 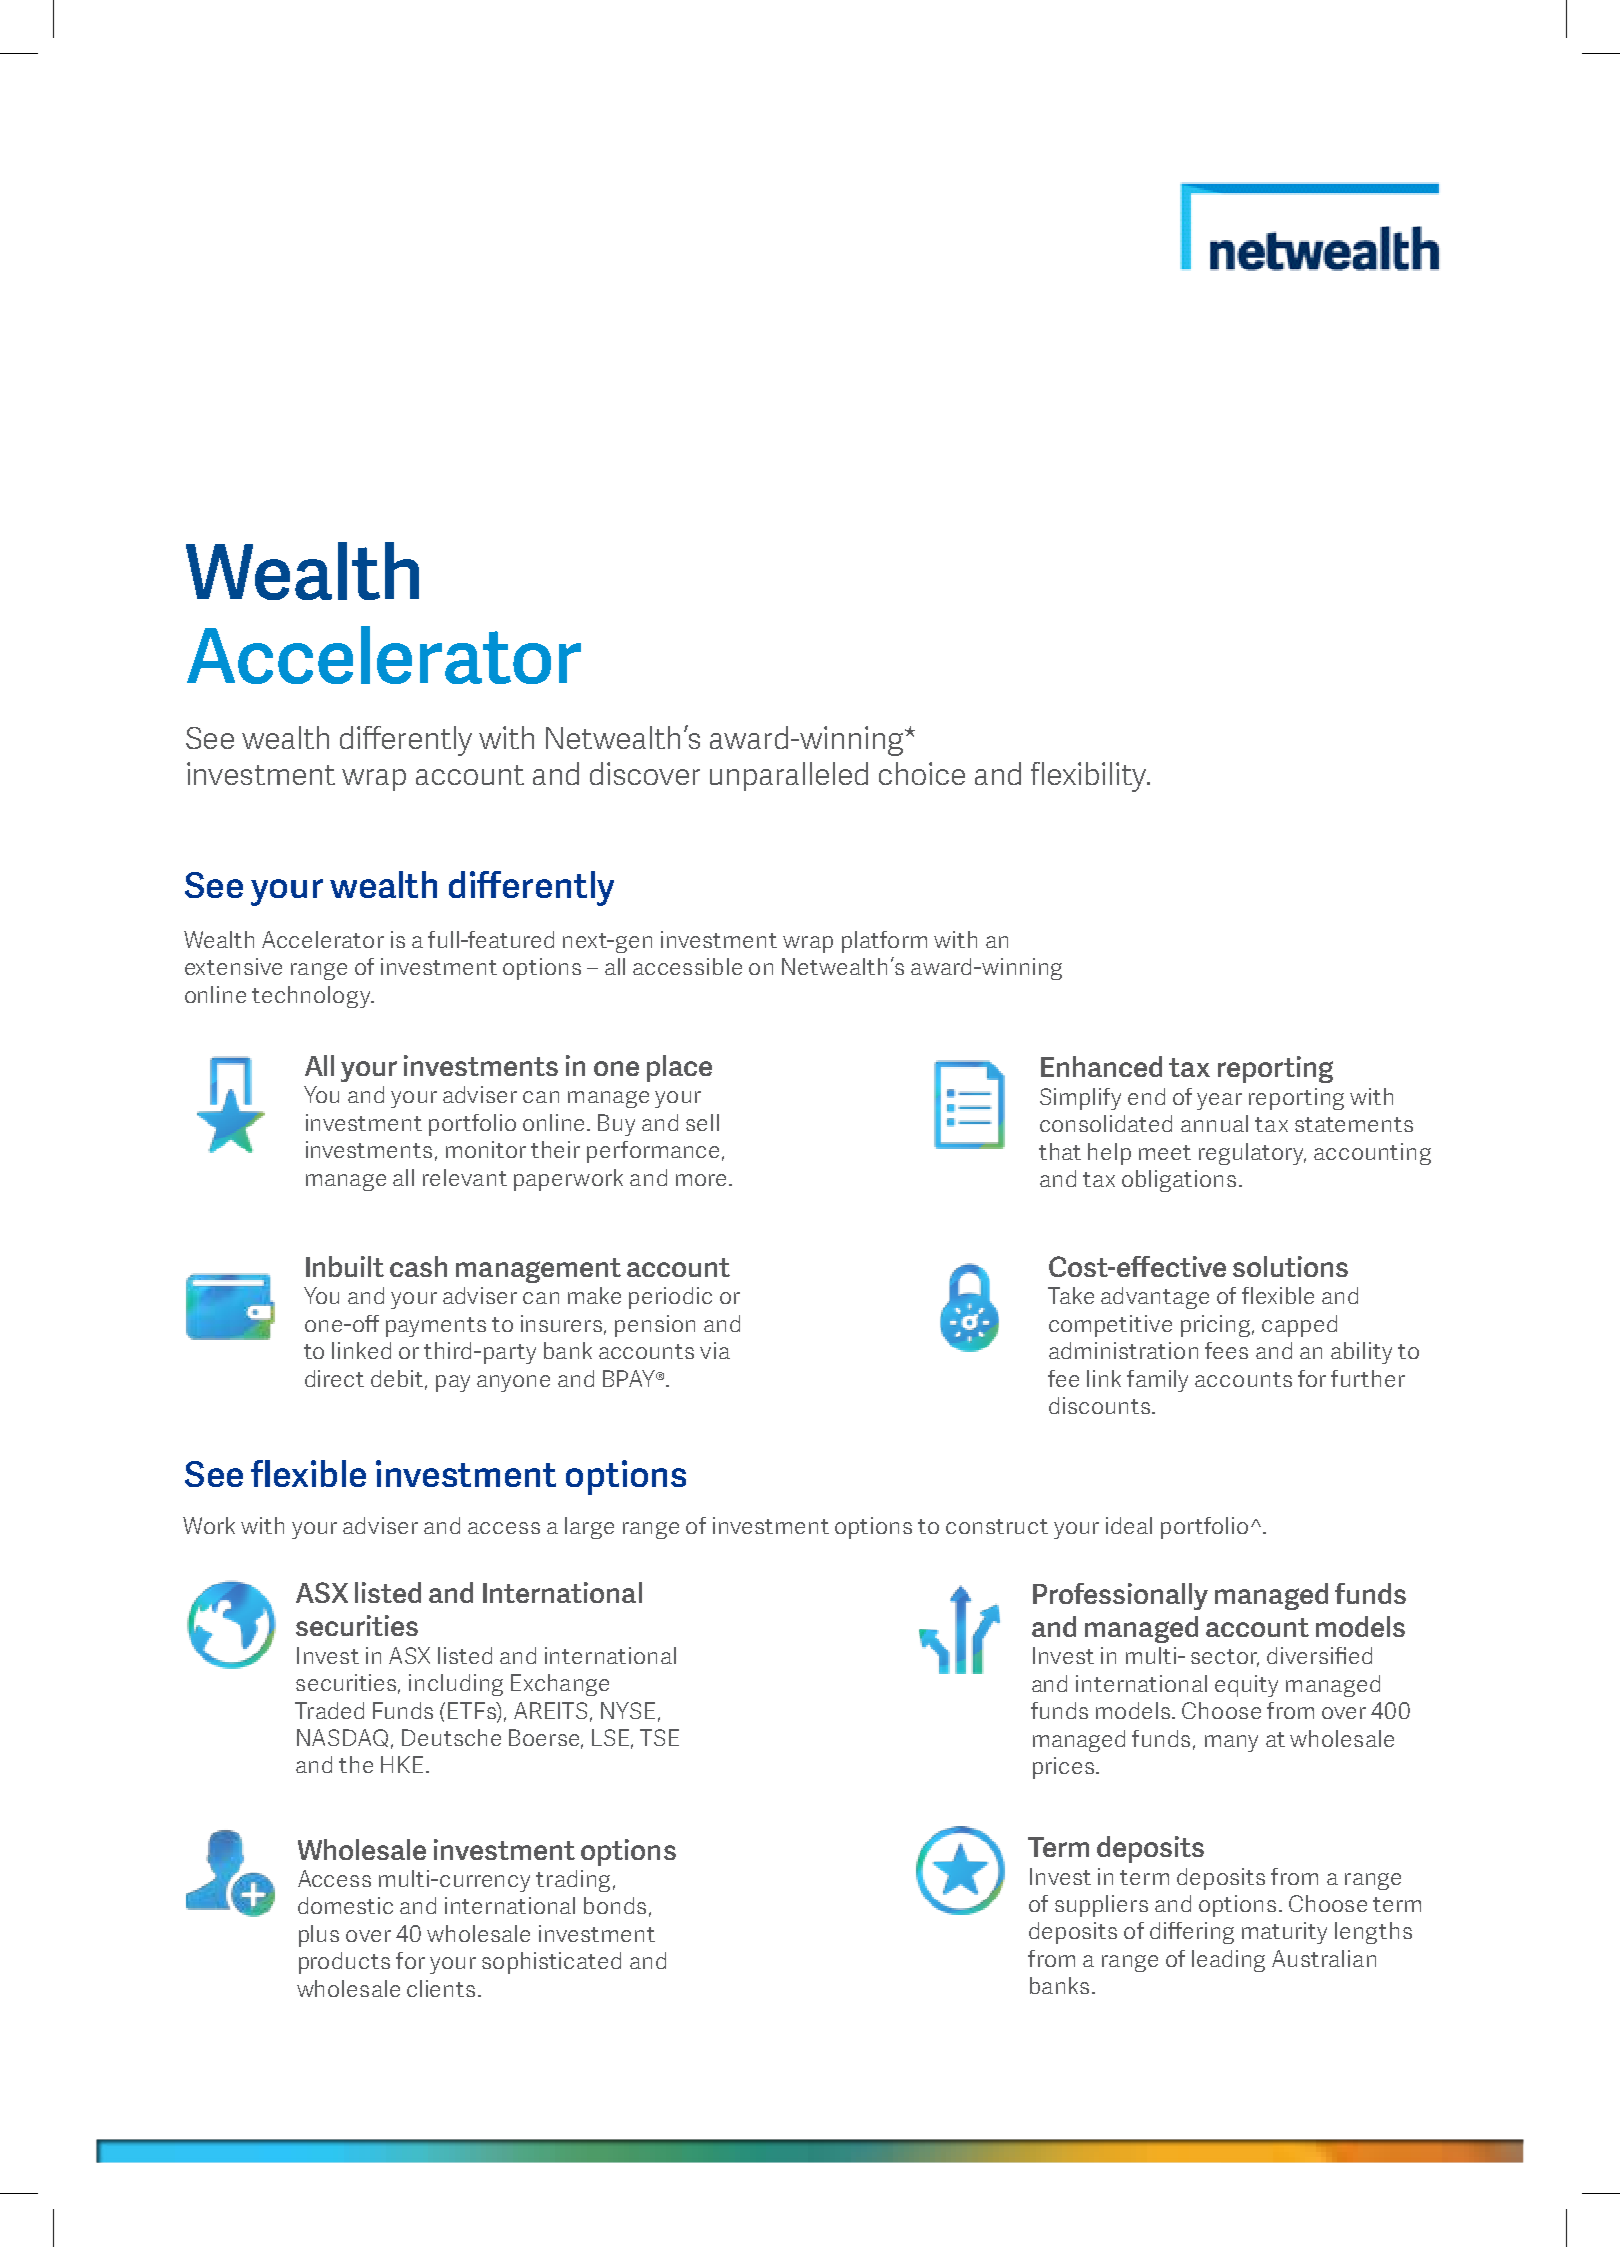 What do you see at coordinates (1228, 1961) in the image?
I see `leading` at bounding box center [1228, 1961].
